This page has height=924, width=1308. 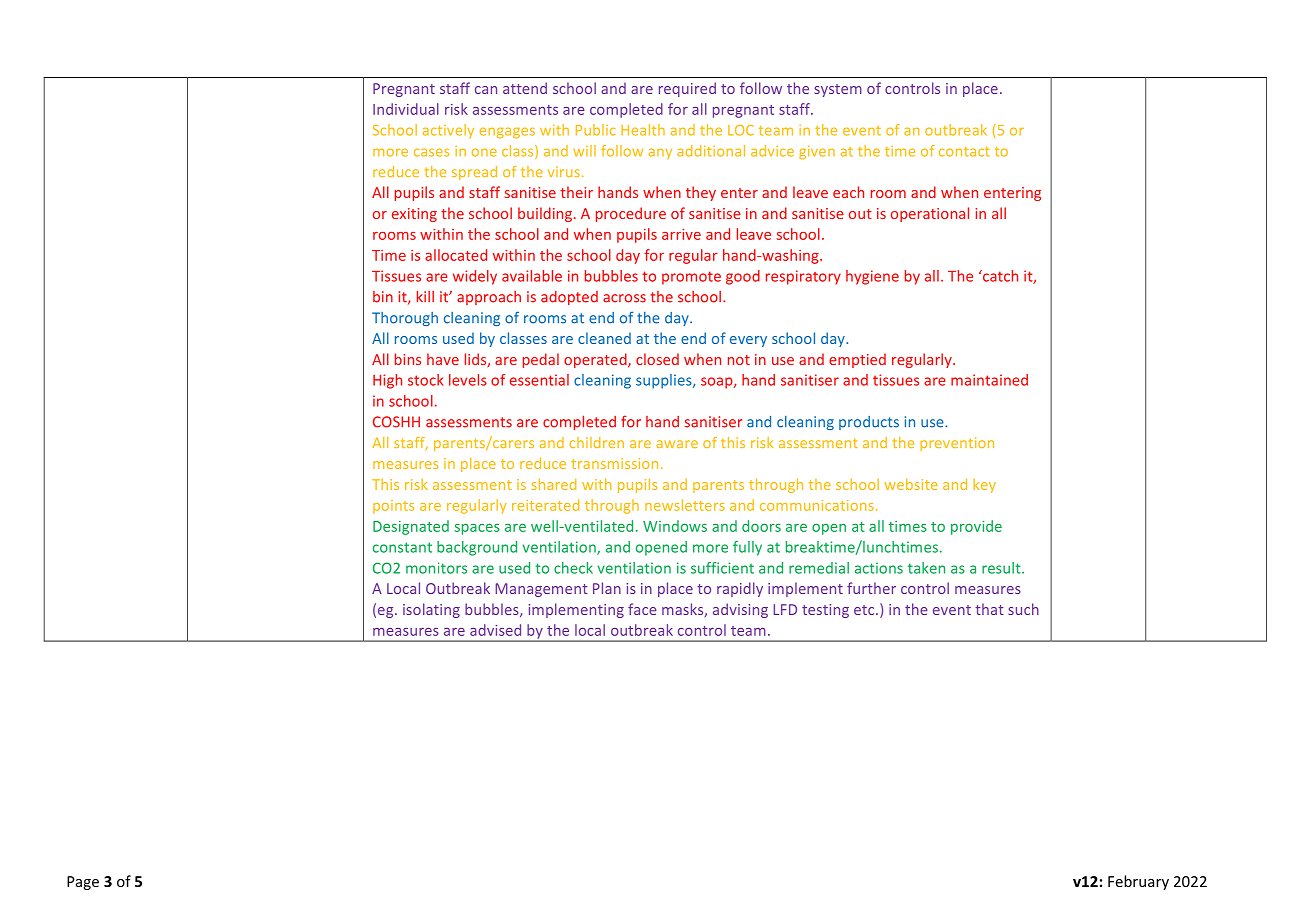 I want to click on Individual, so click(x=406, y=109).
